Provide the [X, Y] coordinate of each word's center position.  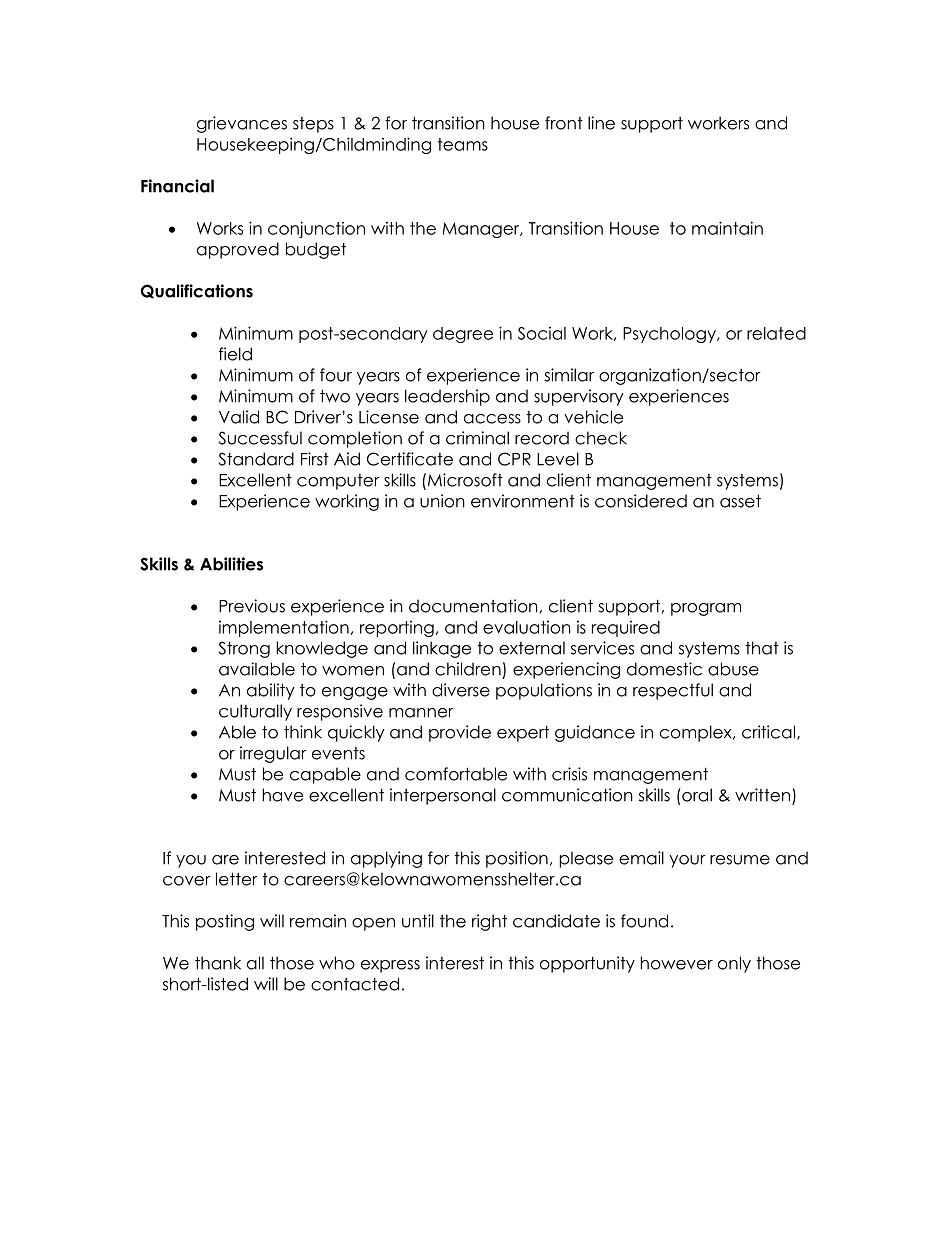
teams [463, 144]
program [706, 609]
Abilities [231, 564]
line [601, 123]
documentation [473, 606]
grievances [242, 124]
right [489, 922]
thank [218, 963]
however [676, 963]
